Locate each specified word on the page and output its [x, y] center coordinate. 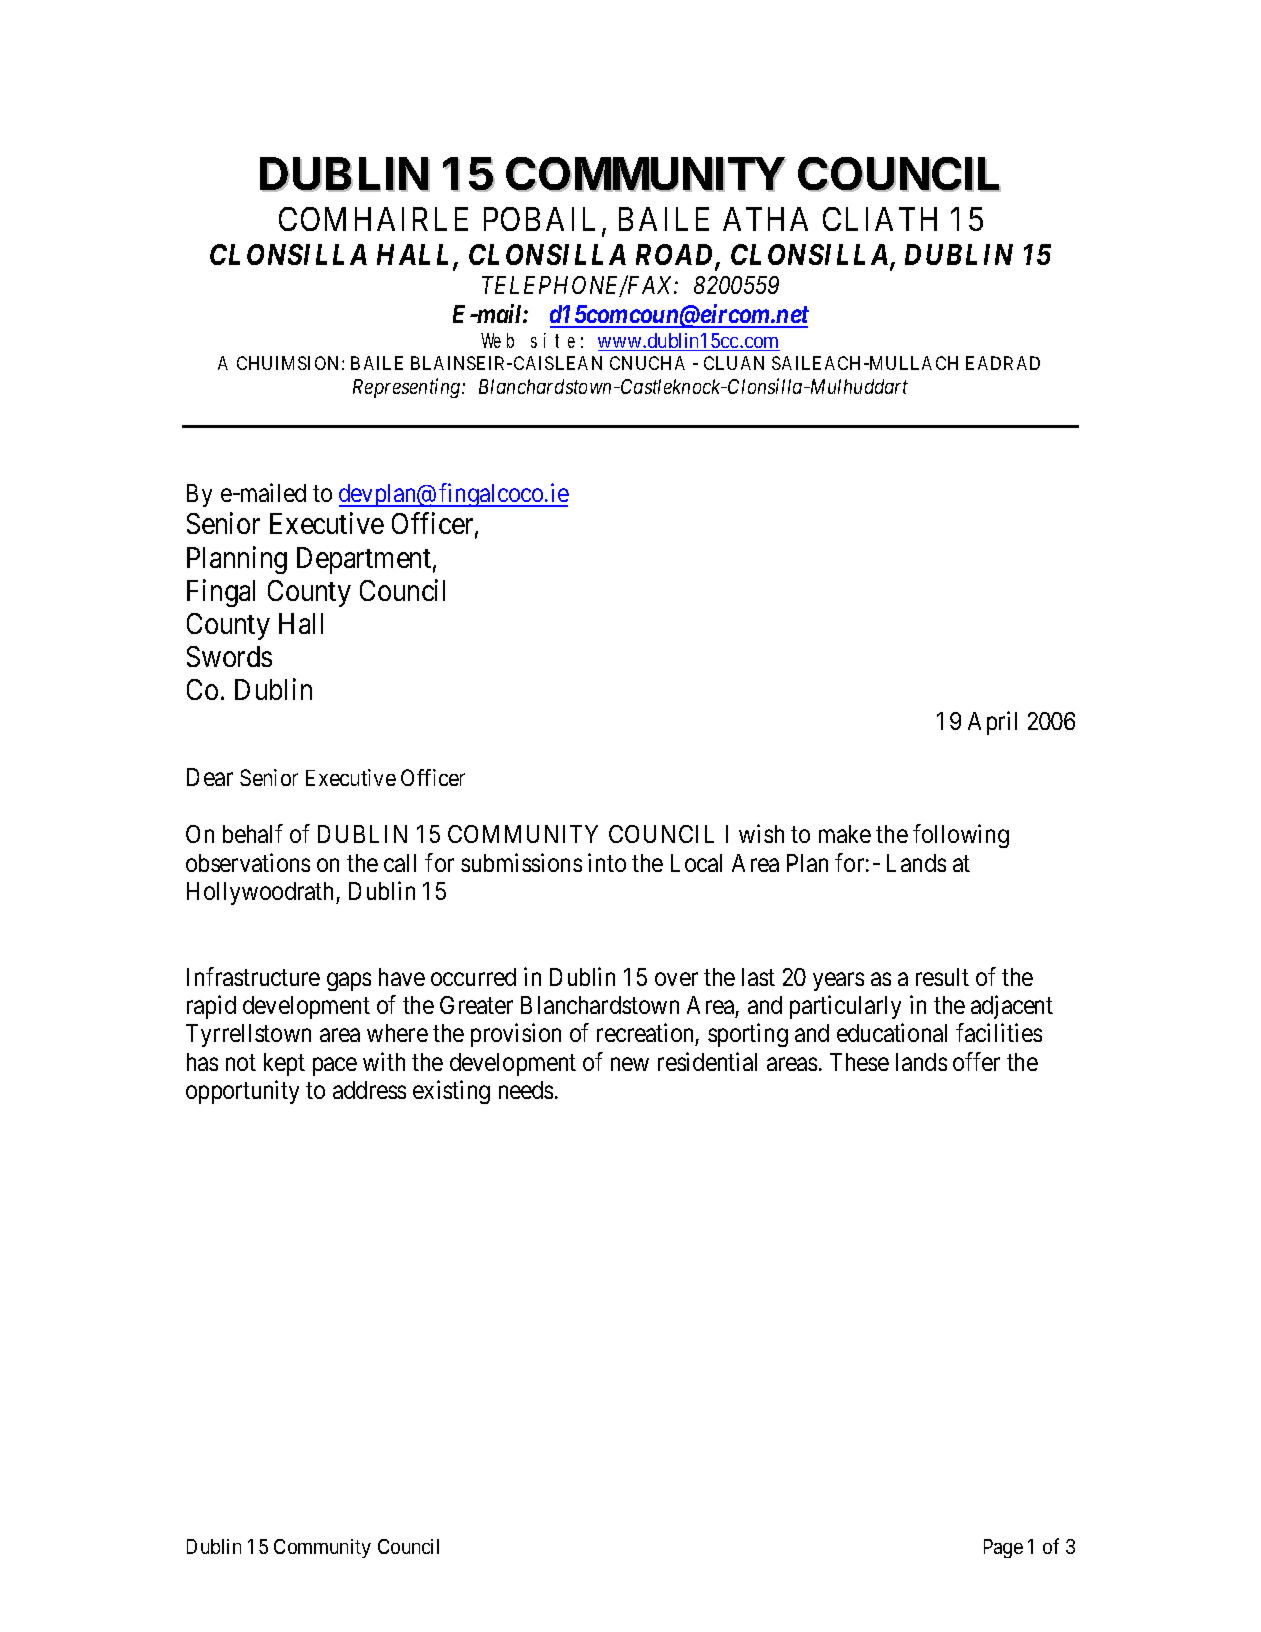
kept [284, 1064]
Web [497, 340]
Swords [229, 656]
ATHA [765, 219]
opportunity [242, 1092]
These [859, 1062]
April [992, 723]
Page [1003, 1548]
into [607, 862]
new [630, 1064]
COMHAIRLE [373, 219]
